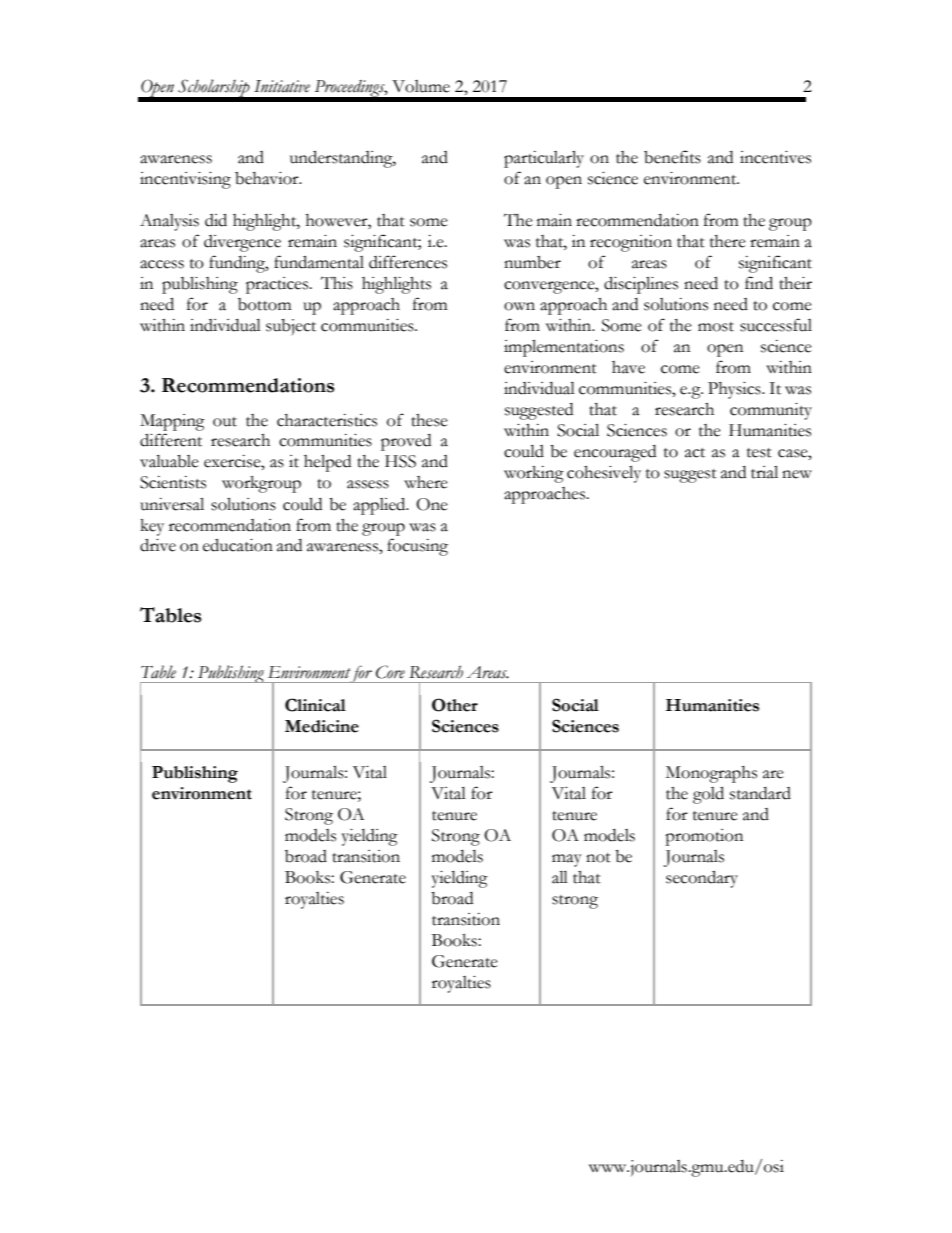 The width and height of the document is (952, 1233). Describe the element at coordinates (560, 877) in the document. I see `all` at that location.
